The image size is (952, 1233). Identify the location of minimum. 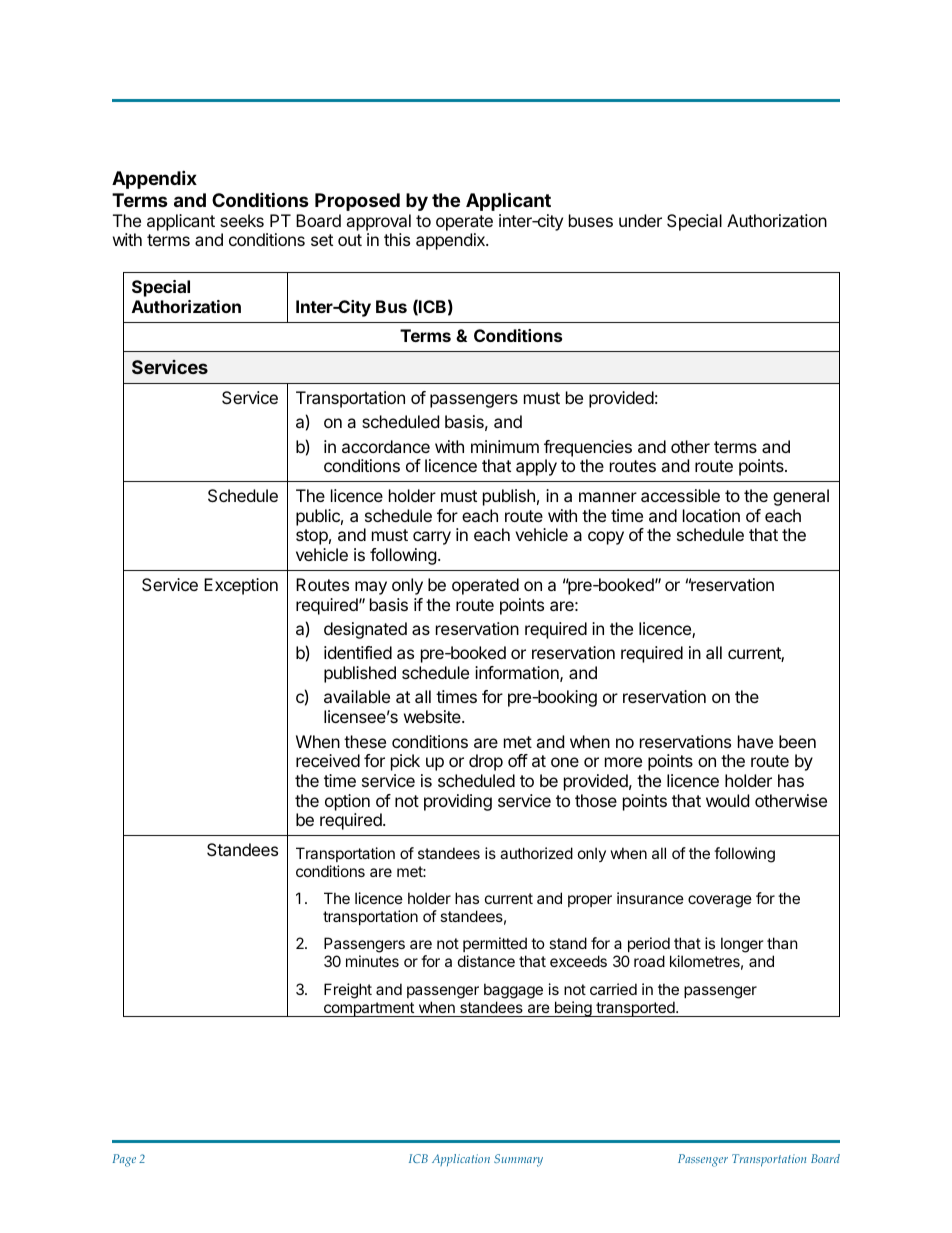
(505, 446).
